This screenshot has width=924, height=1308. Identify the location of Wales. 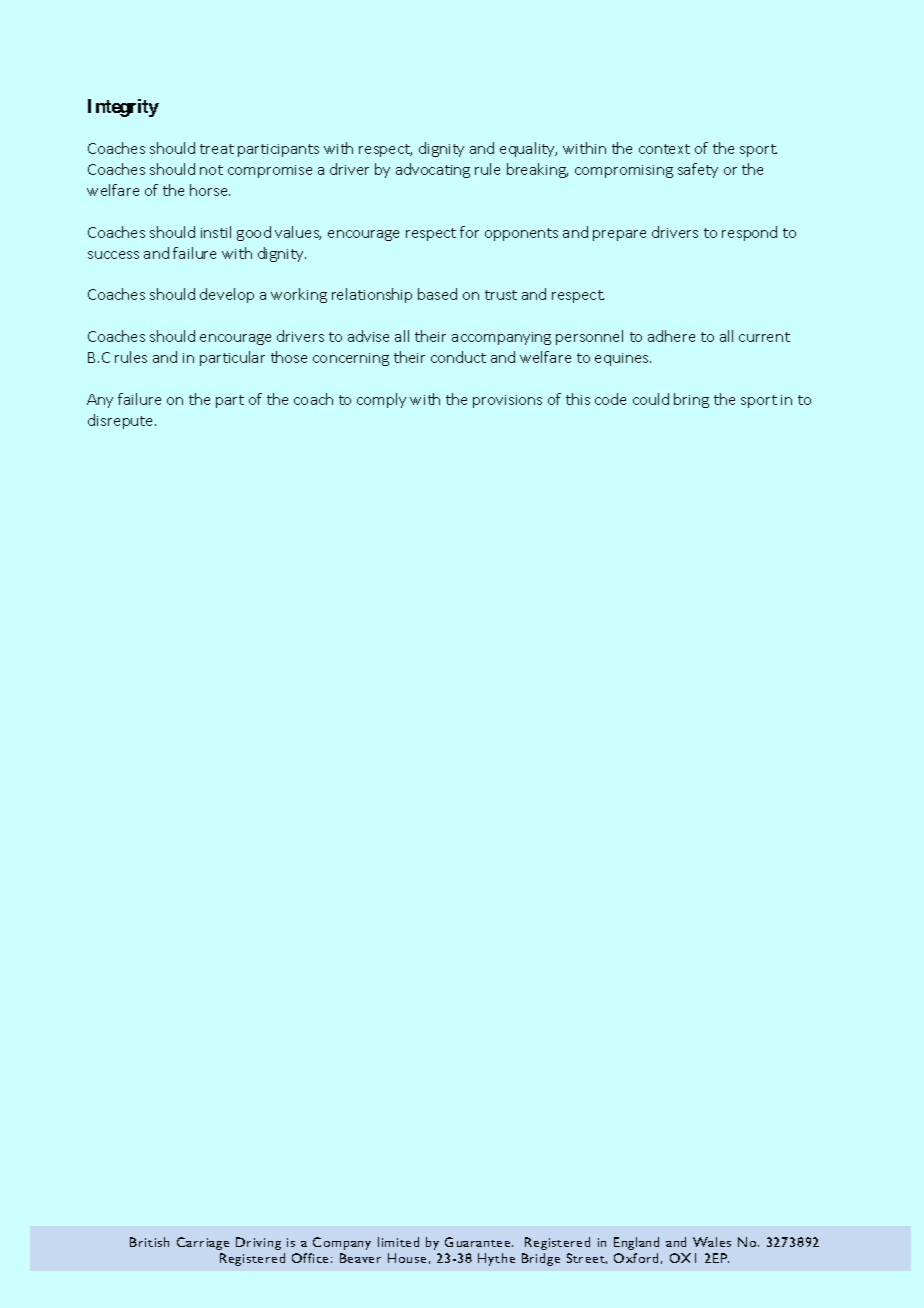
(712, 1242).
